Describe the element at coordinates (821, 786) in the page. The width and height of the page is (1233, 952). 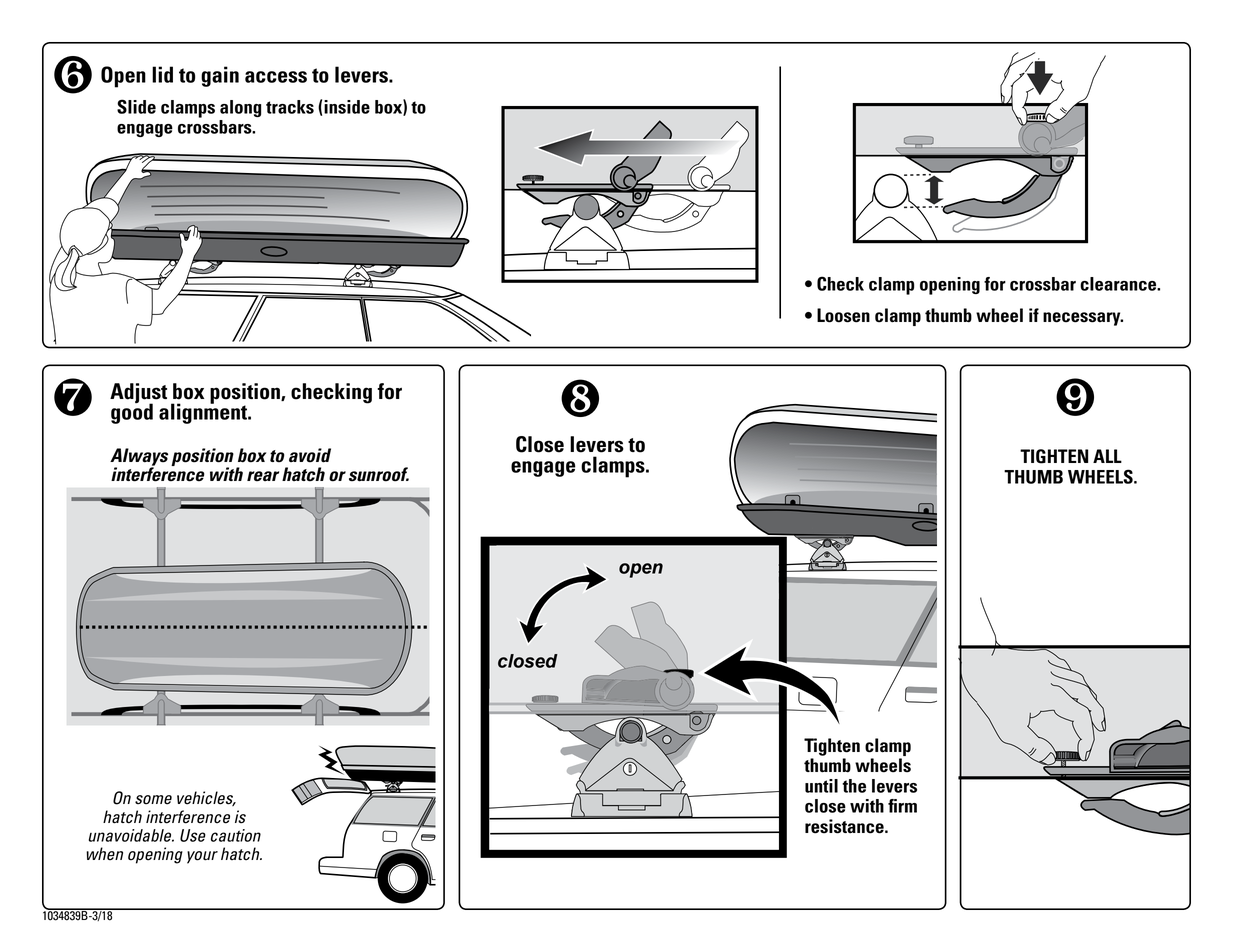
I see `until` at that location.
